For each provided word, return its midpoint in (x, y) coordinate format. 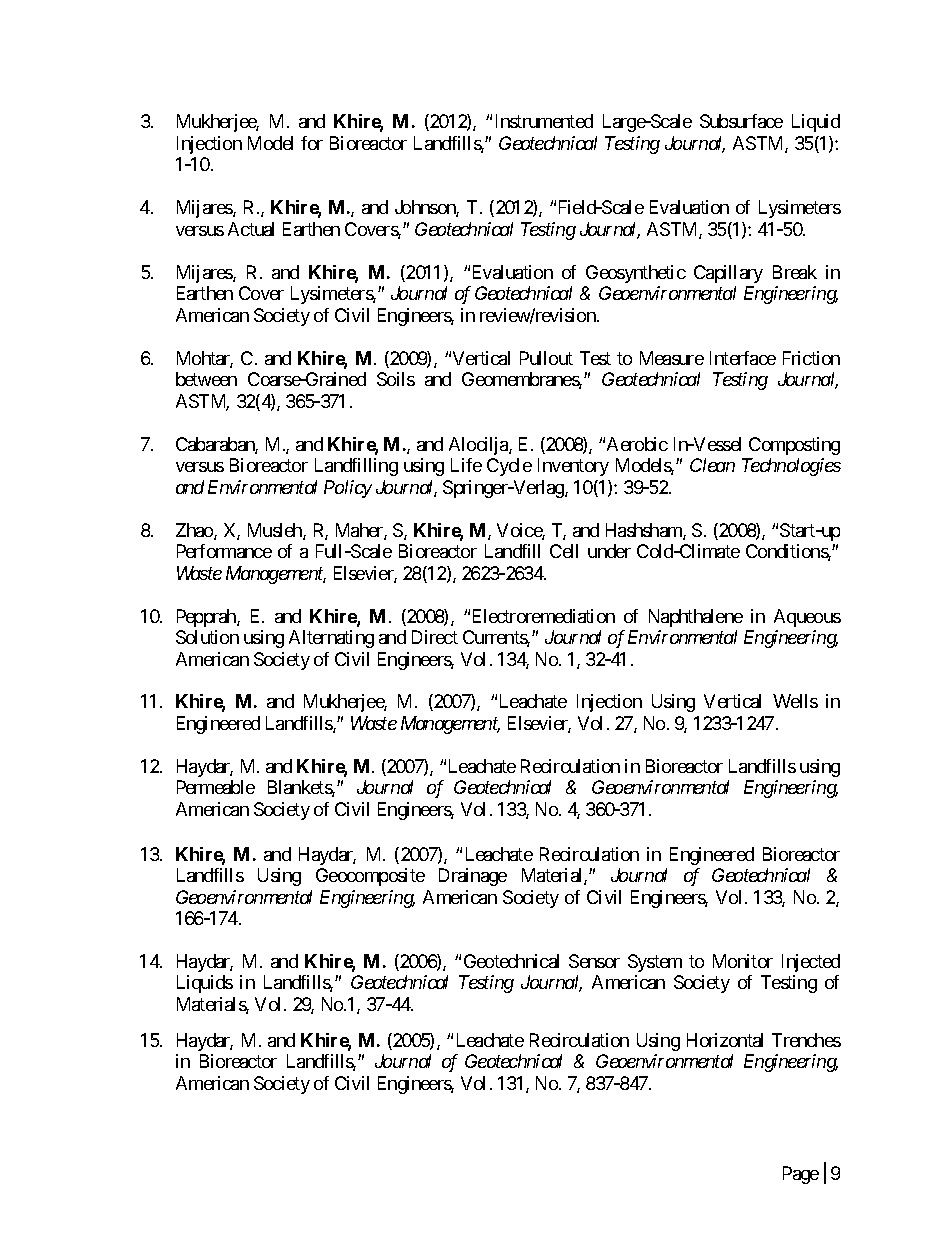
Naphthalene (696, 618)
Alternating (331, 639)
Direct (435, 637)
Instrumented (544, 121)
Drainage (473, 877)
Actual (251, 229)
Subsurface (741, 121)
